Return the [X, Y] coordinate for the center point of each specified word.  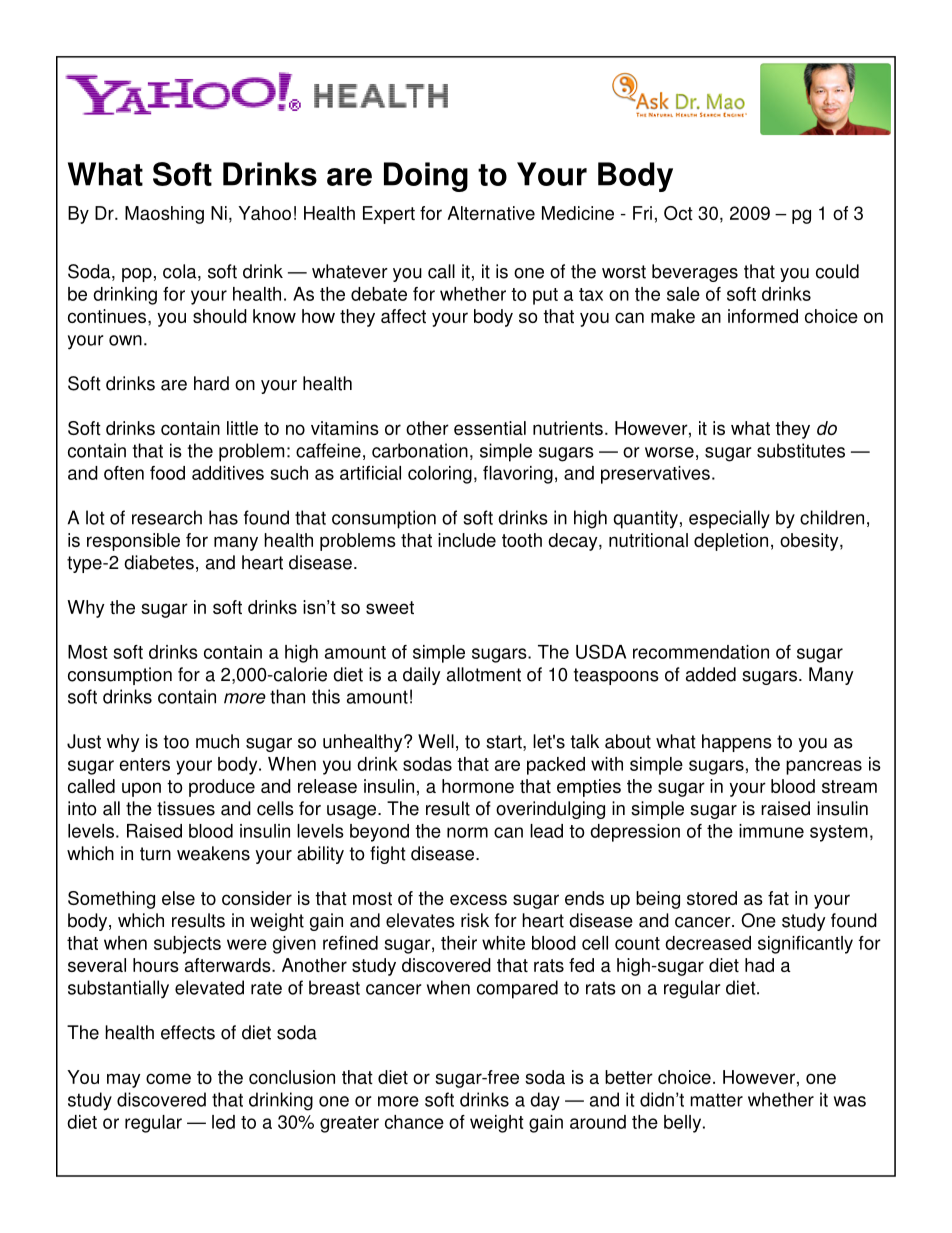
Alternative [491, 213]
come [168, 1078]
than [287, 696]
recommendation [701, 652]
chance [414, 1122]
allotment [484, 674]
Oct [678, 213]
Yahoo [264, 213]
